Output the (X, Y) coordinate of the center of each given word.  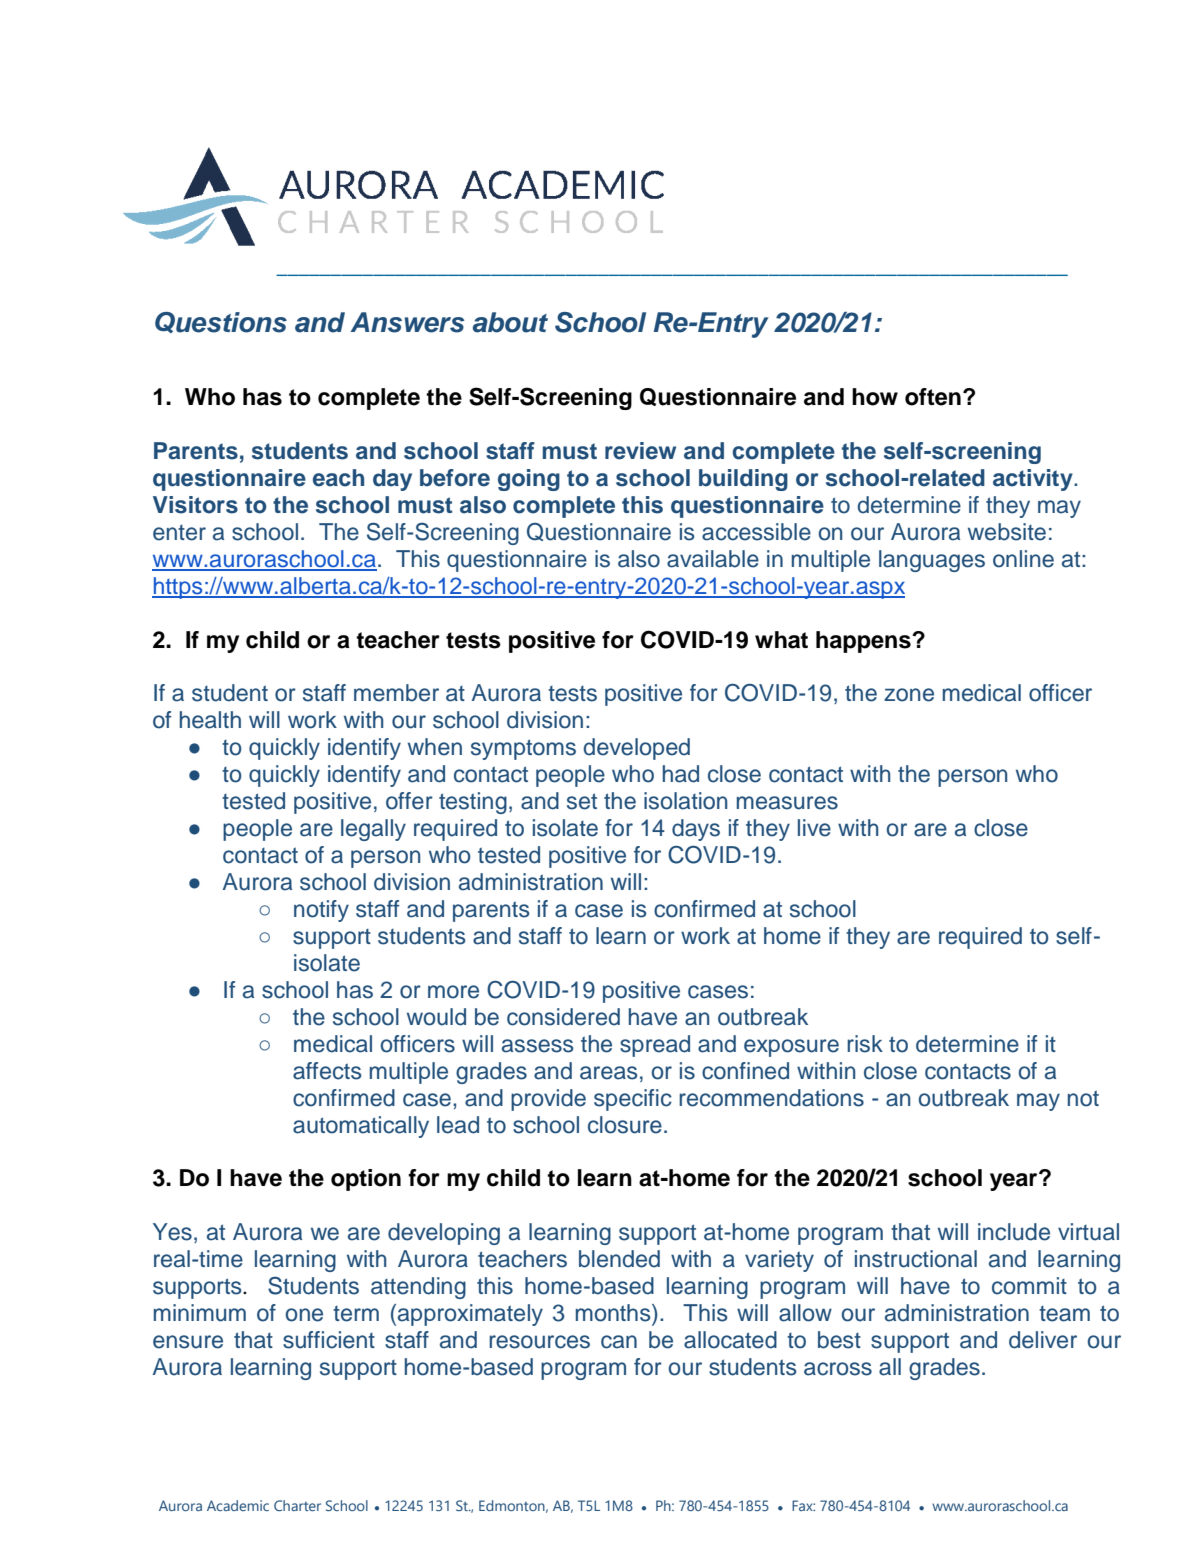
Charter (297, 1505)
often (933, 397)
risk (865, 1044)
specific (633, 1100)
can (619, 1342)
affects (327, 1071)
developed (637, 749)
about (510, 322)
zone (909, 695)
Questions (221, 322)
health (210, 720)
